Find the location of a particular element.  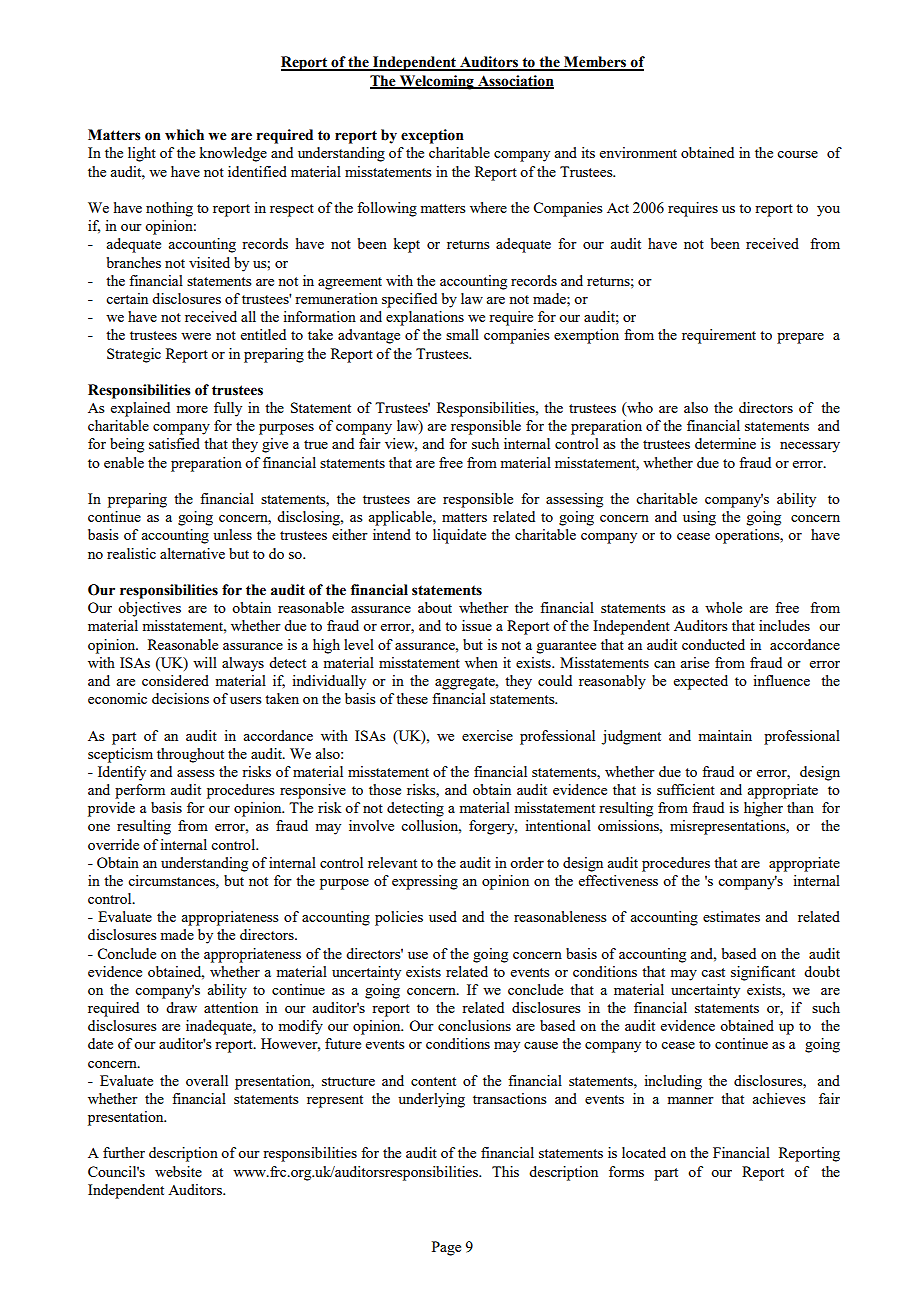

significant is located at coordinates (763, 973).
